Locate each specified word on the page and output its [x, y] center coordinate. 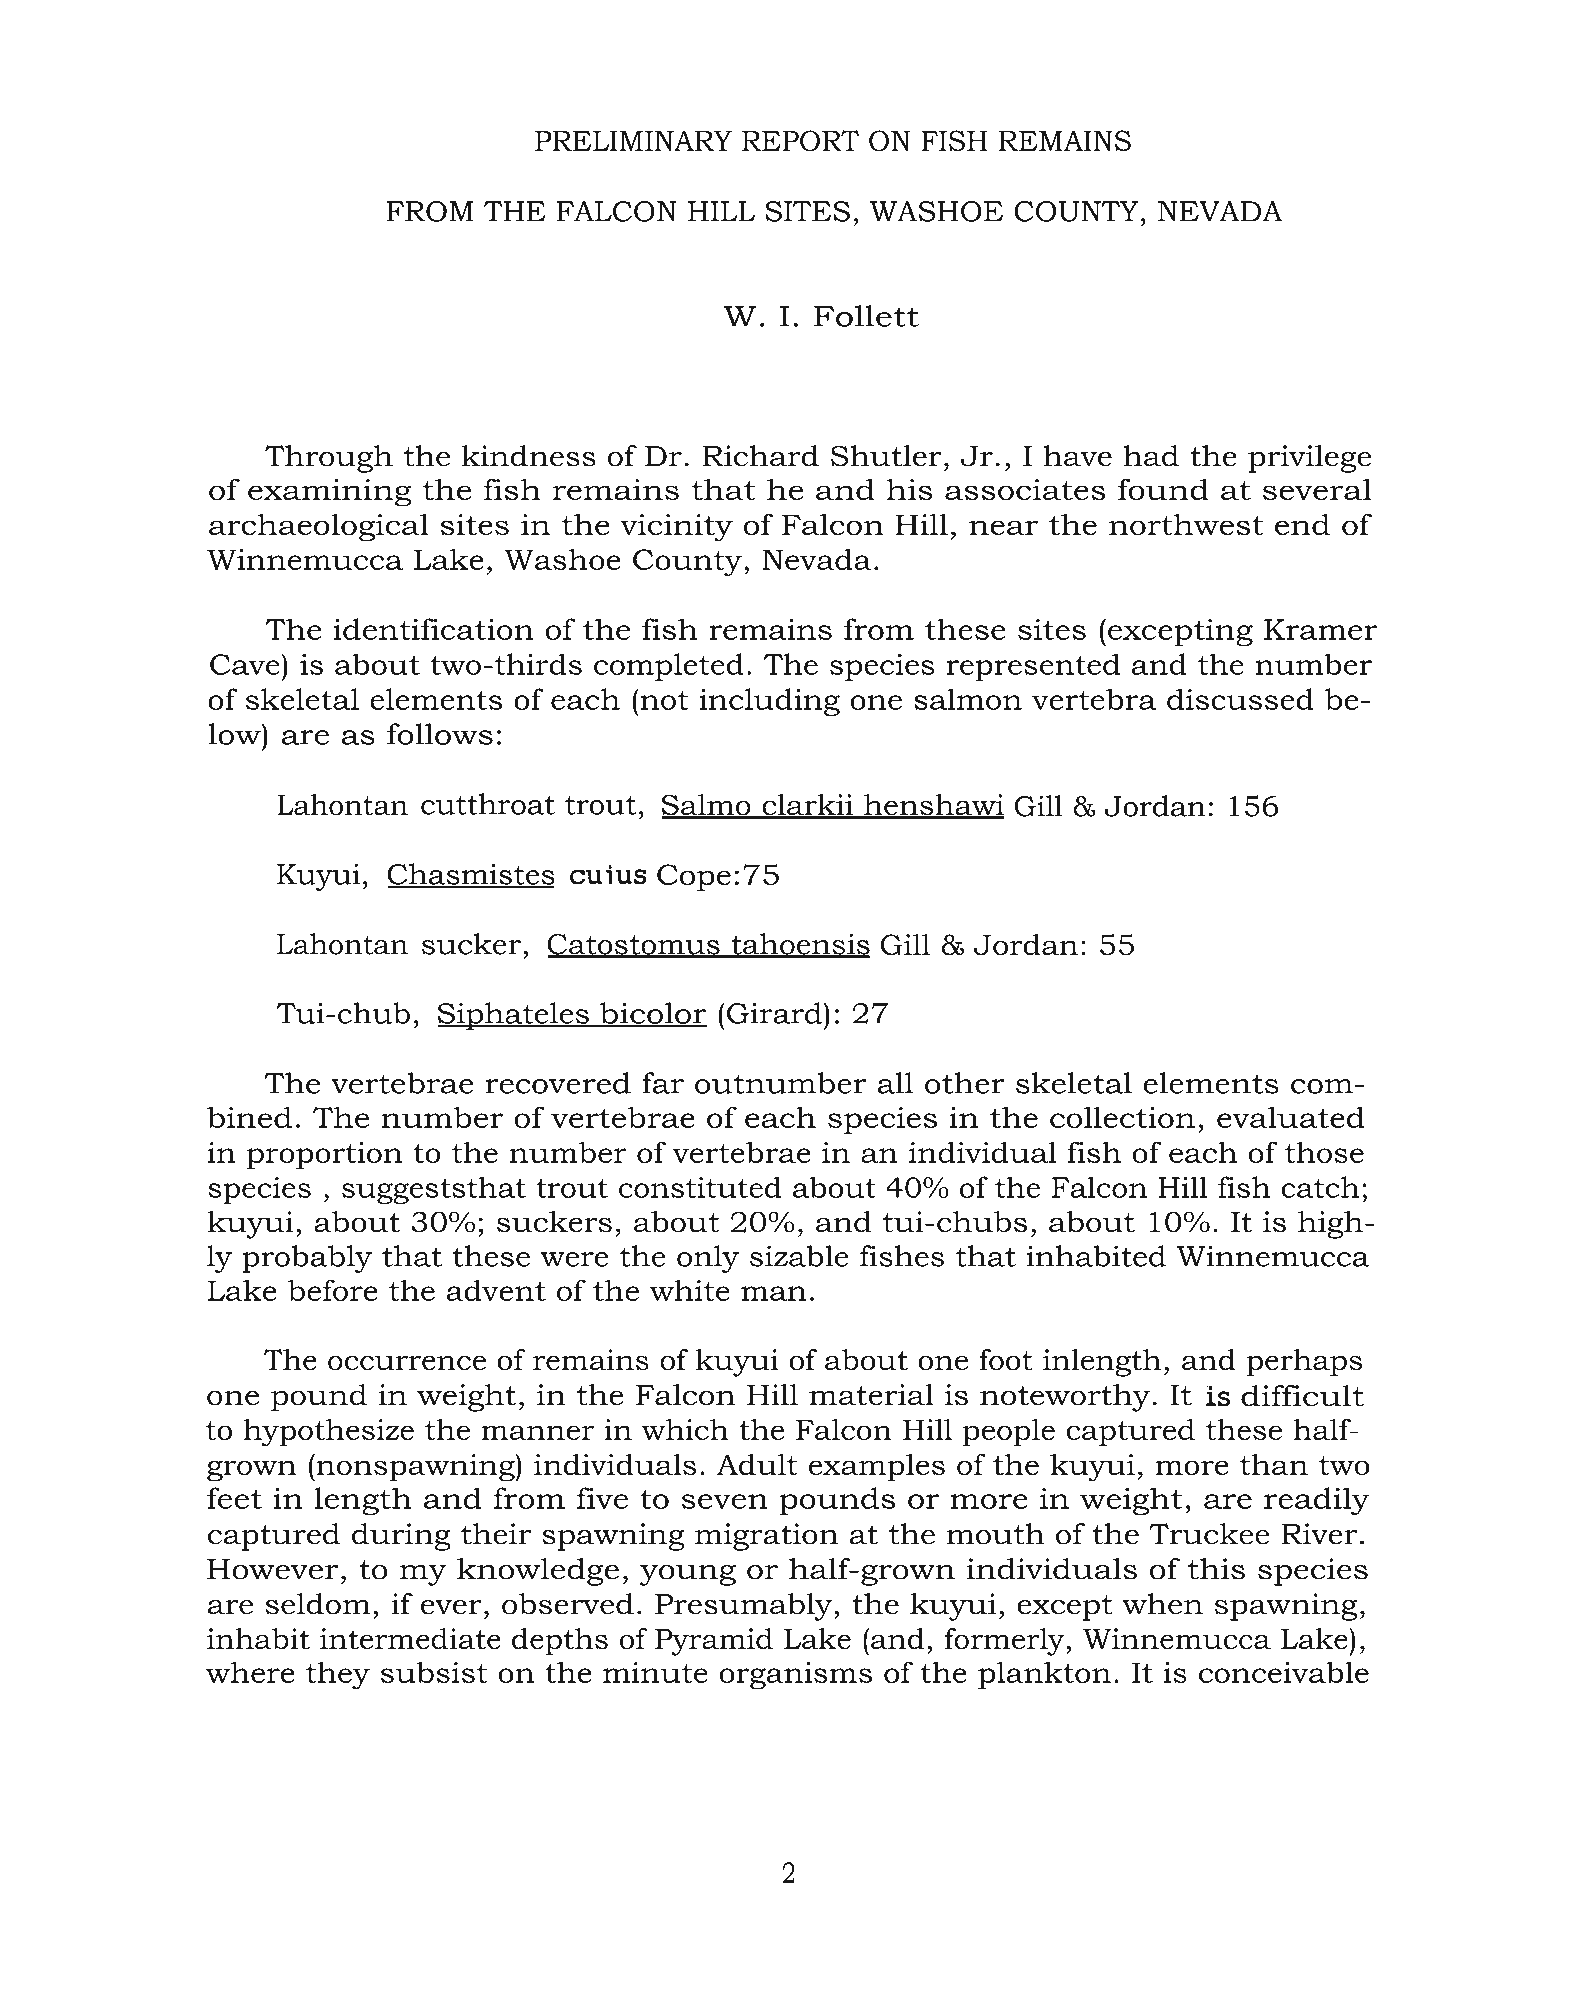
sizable [799, 1256]
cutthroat [488, 804]
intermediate [410, 1639]
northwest [1186, 524]
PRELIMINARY [633, 141]
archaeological [319, 527]
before [332, 1290]
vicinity [676, 528]
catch [1320, 1187]
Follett [866, 316]
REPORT [800, 141]
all [895, 1083]
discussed [1240, 699]
